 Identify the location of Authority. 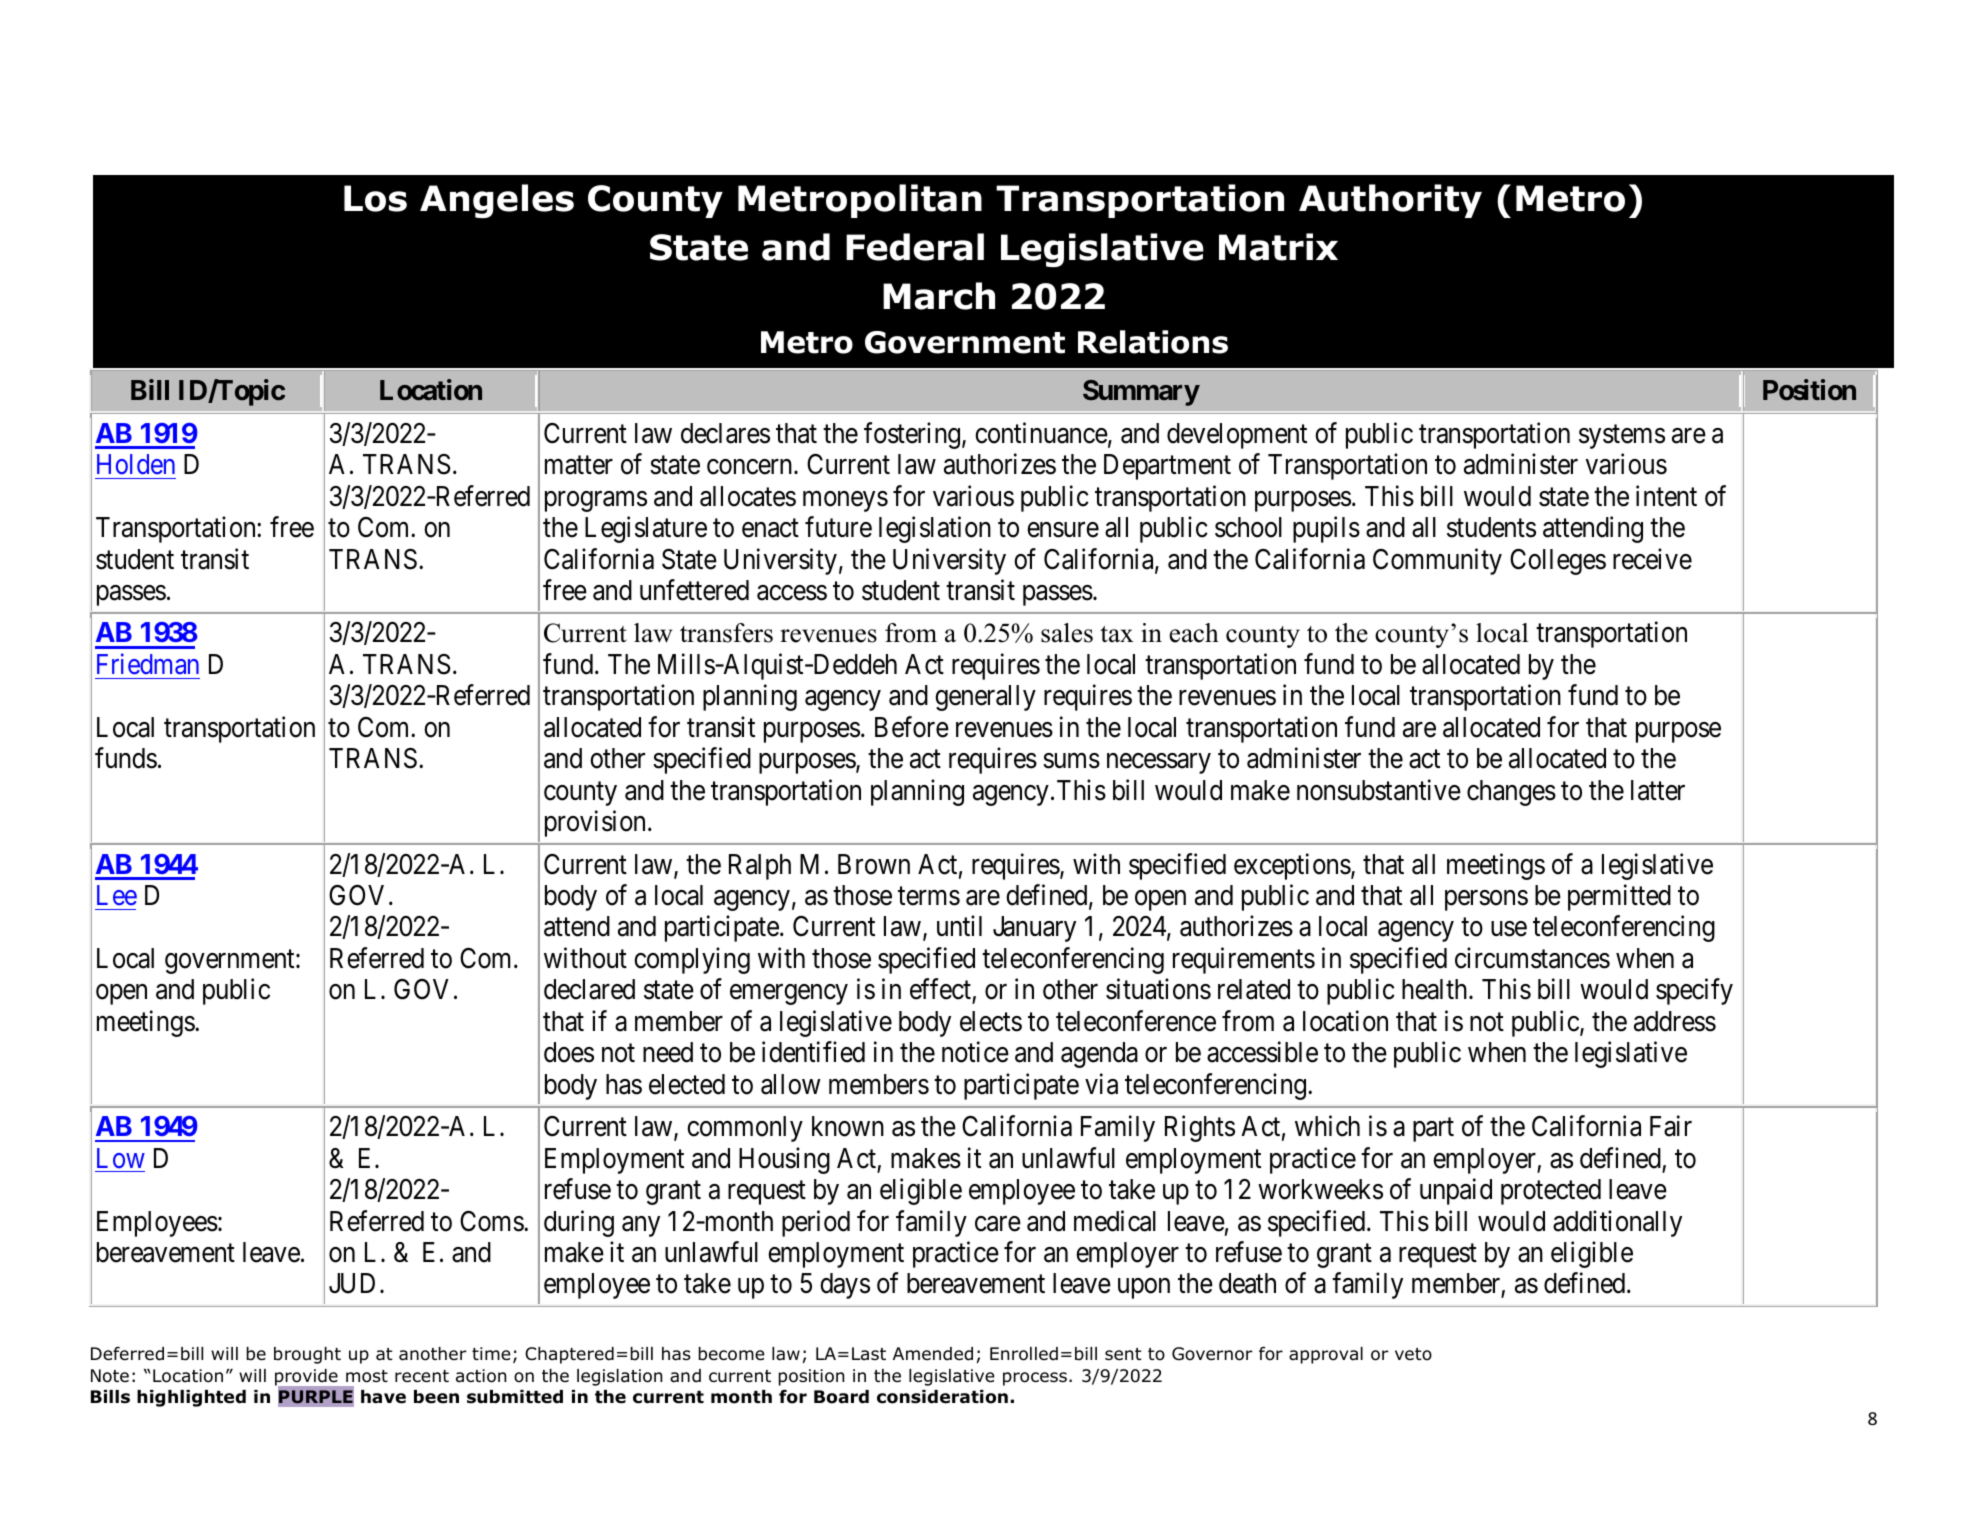
(1390, 201).
